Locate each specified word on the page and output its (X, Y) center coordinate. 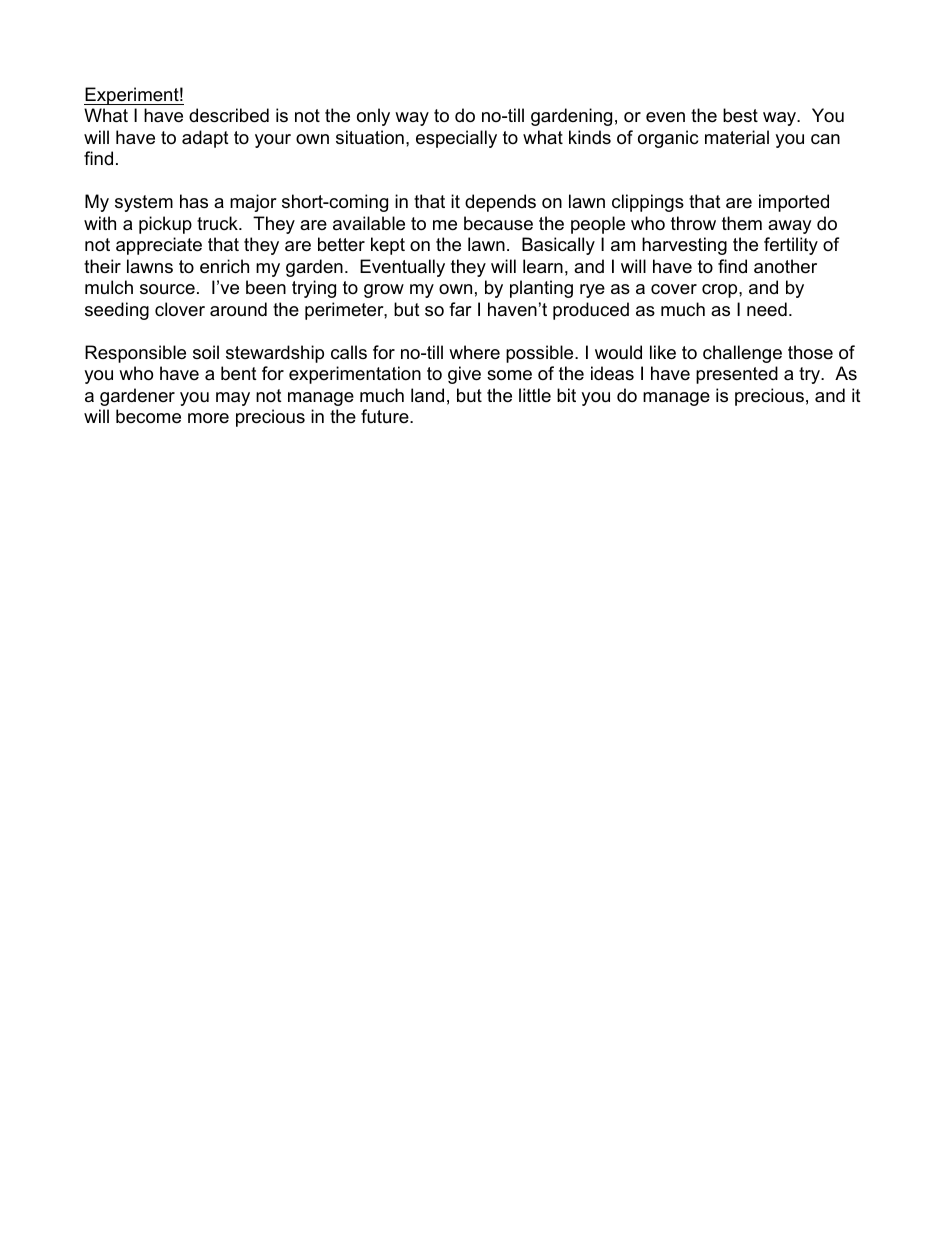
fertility (791, 246)
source (167, 289)
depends (500, 203)
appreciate (159, 246)
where (474, 352)
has (194, 201)
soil (206, 352)
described (229, 115)
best (740, 115)
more (208, 418)
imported (794, 203)
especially (456, 139)
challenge (742, 354)
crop (721, 291)
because (498, 223)
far (460, 309)
